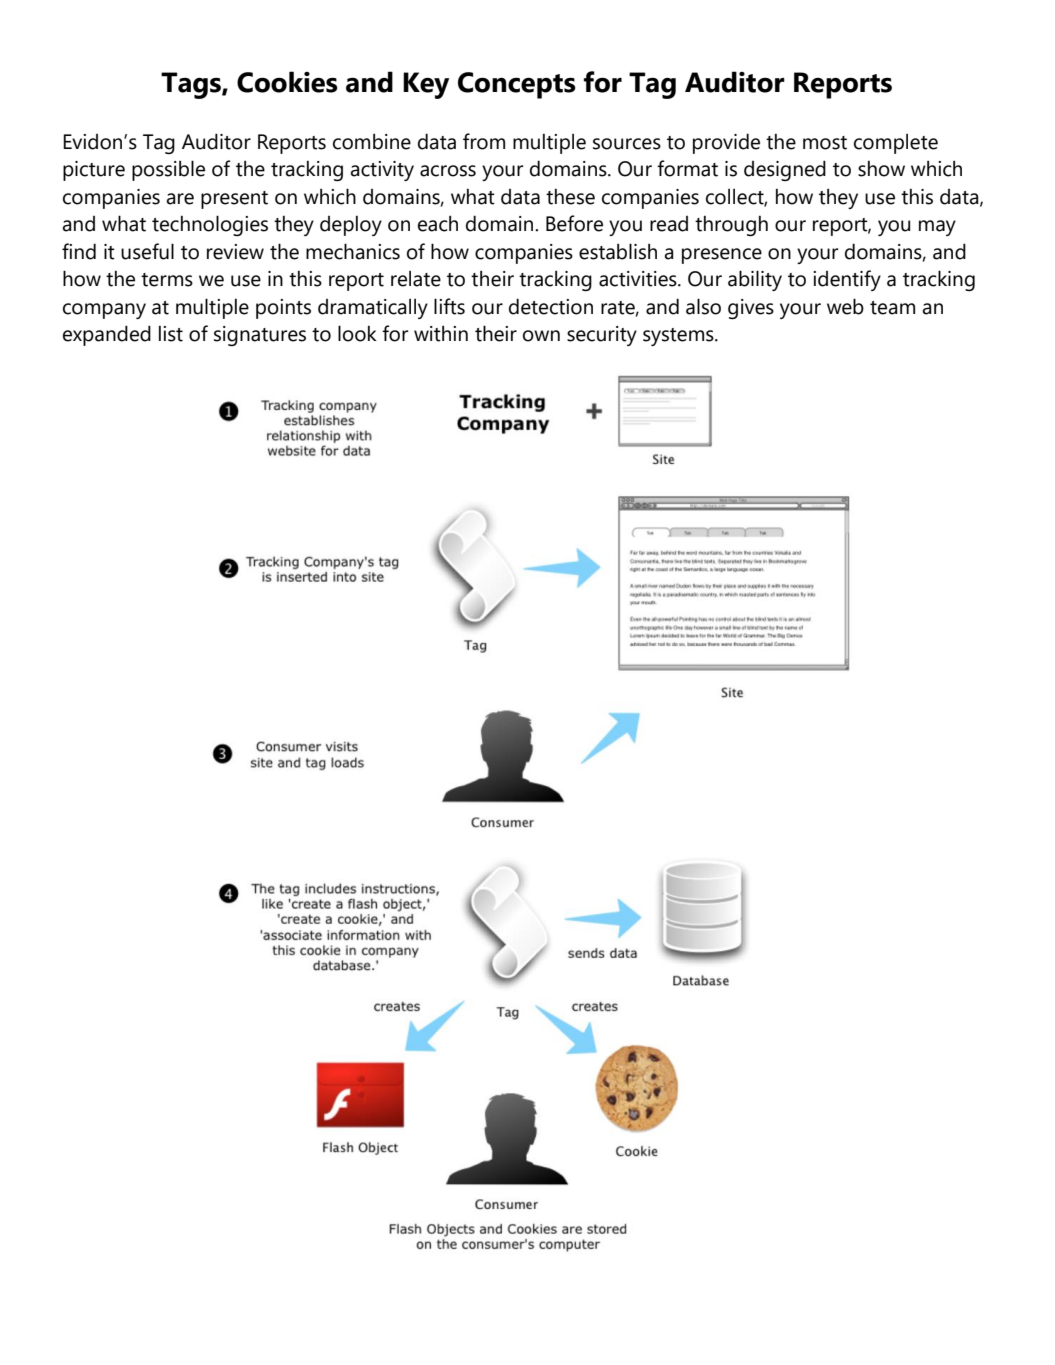  I want to click on useful, so click(147, 251).
